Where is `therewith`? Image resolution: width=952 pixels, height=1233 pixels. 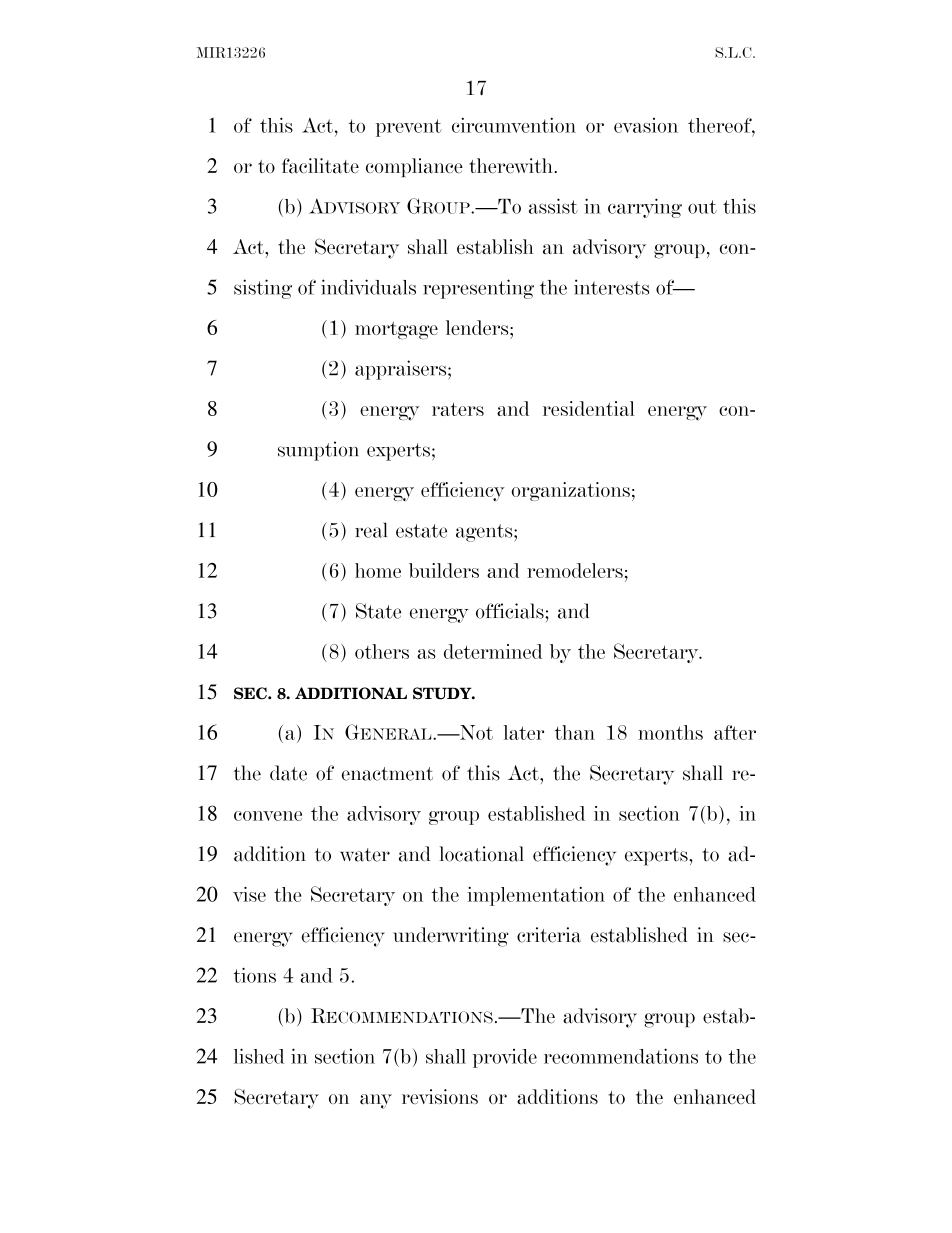 therewith is located at coordinates (511, 166).
